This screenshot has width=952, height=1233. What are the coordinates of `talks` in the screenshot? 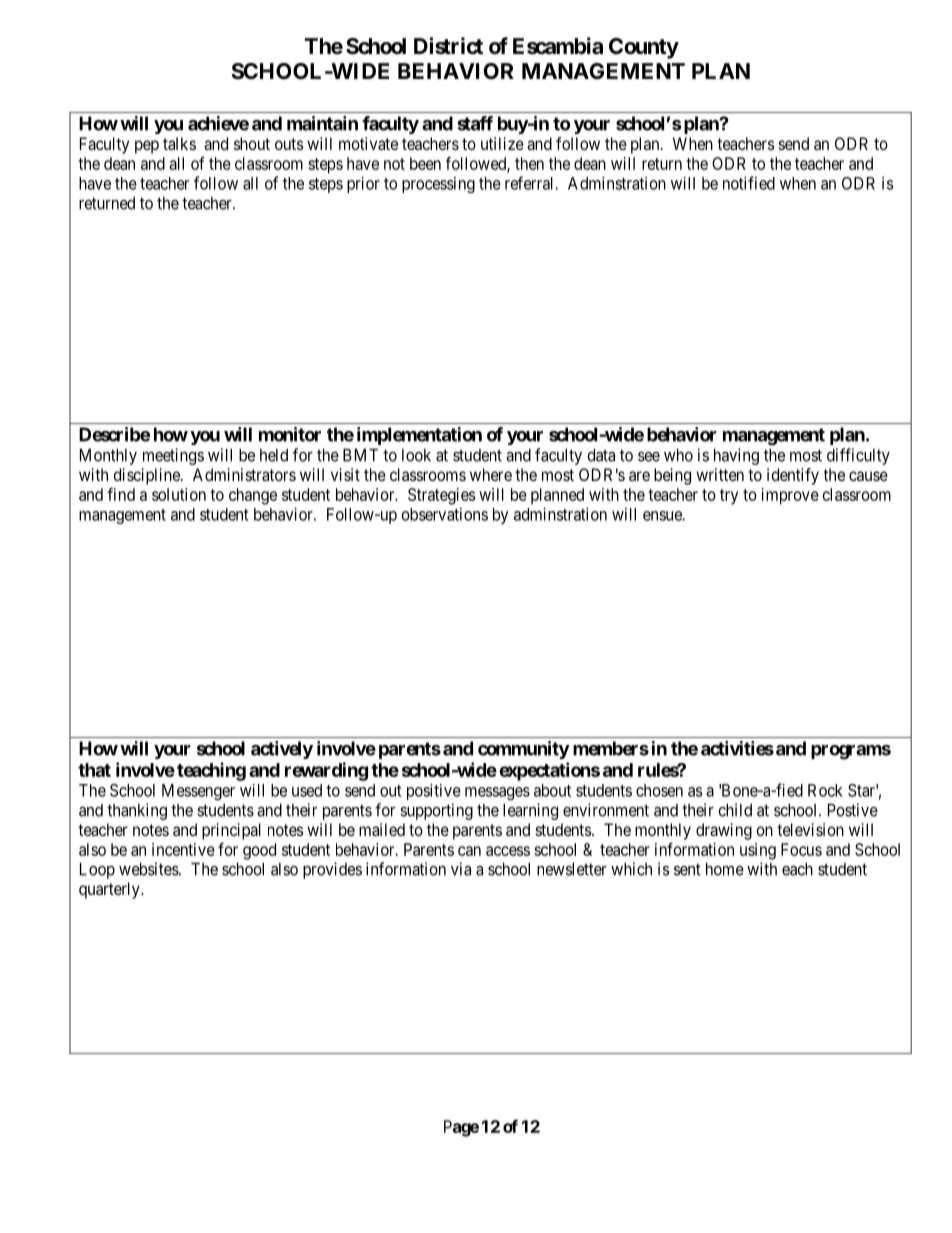 It's located at (179, 143).
